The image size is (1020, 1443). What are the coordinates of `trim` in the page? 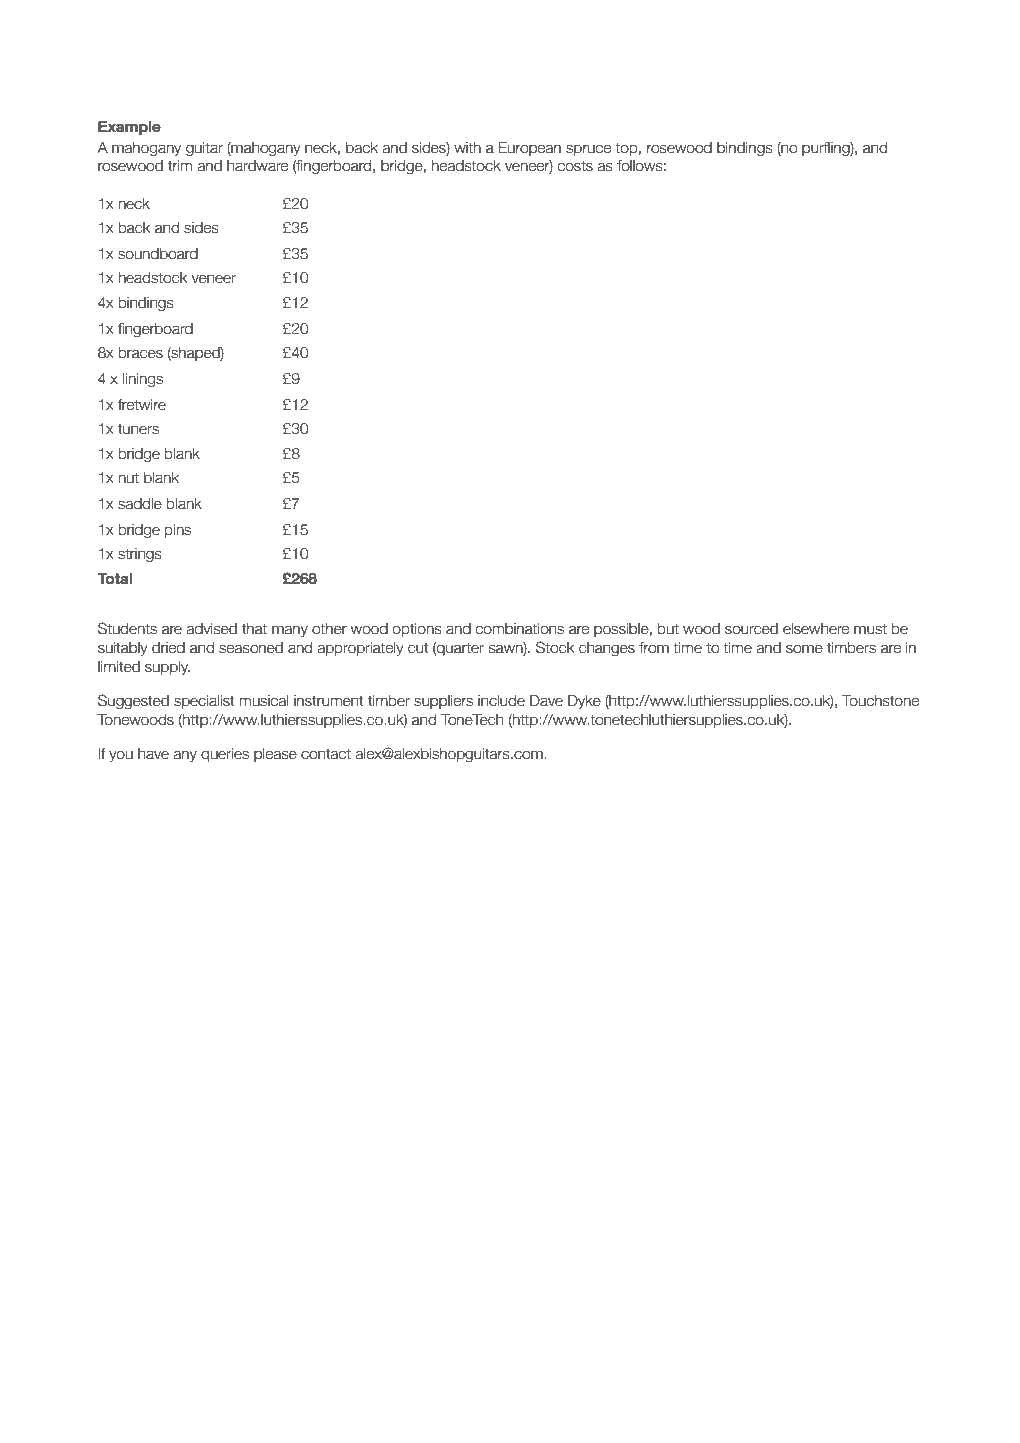 It's located at (180, 165).
